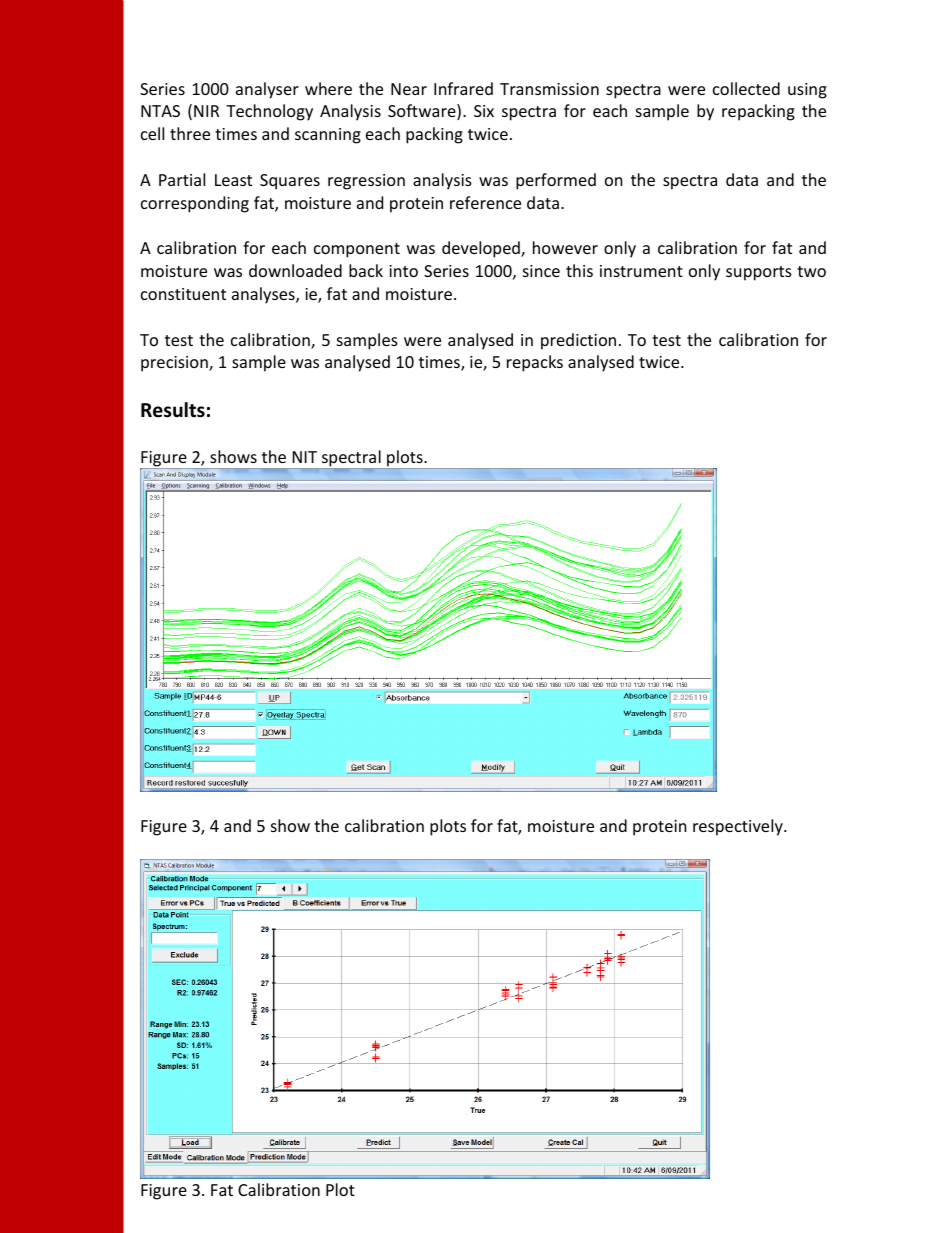 The width and height of the screenshot is (952, 1233). Describe the element at coordinates (759, 273) in the screenshot. I see `supports` at that location.
